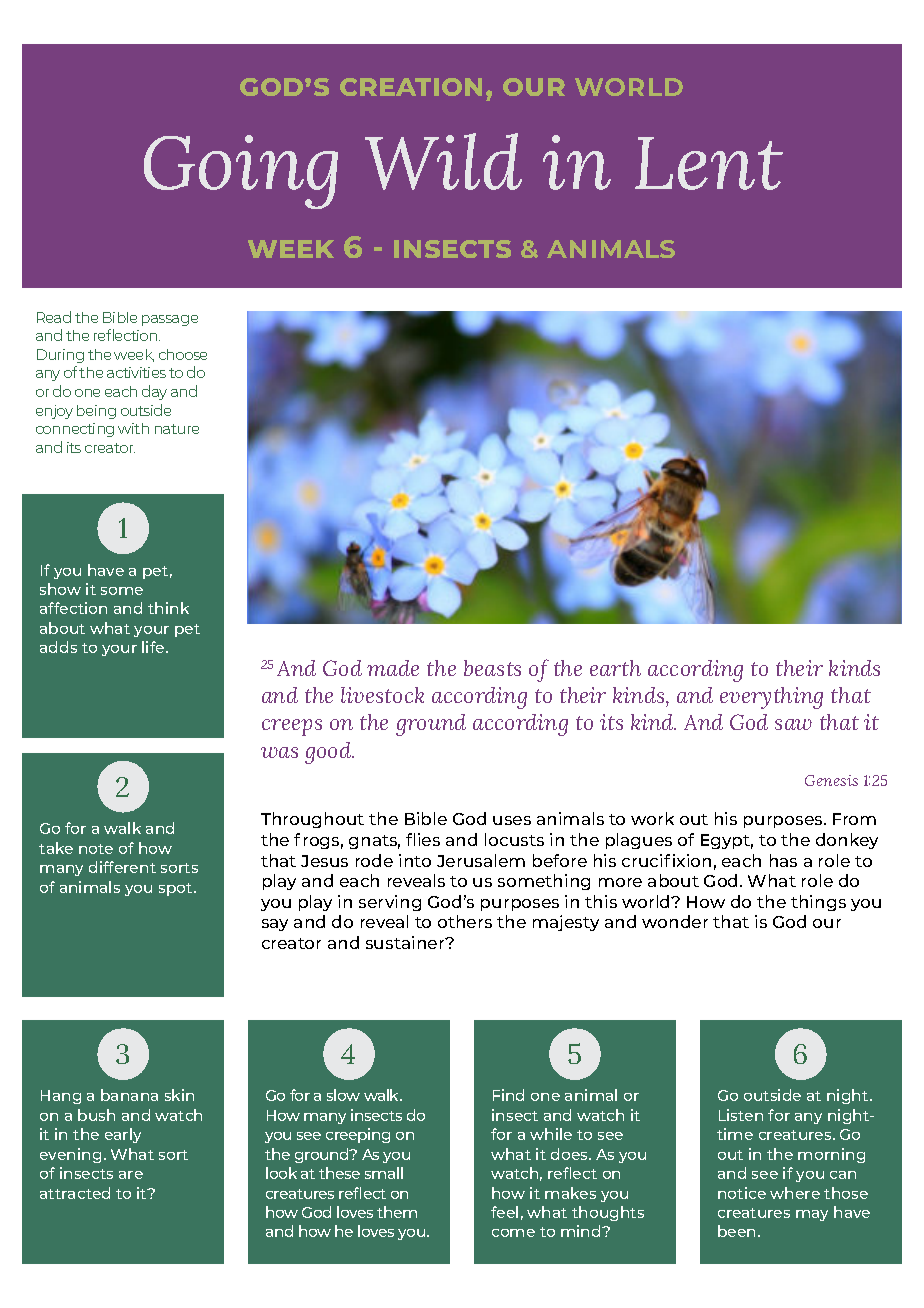 The height and width of the page is (1308, 924). What do you see at coordinates (709, 163) in the page?
I see `Lent` at bounding box center [709, 163].
